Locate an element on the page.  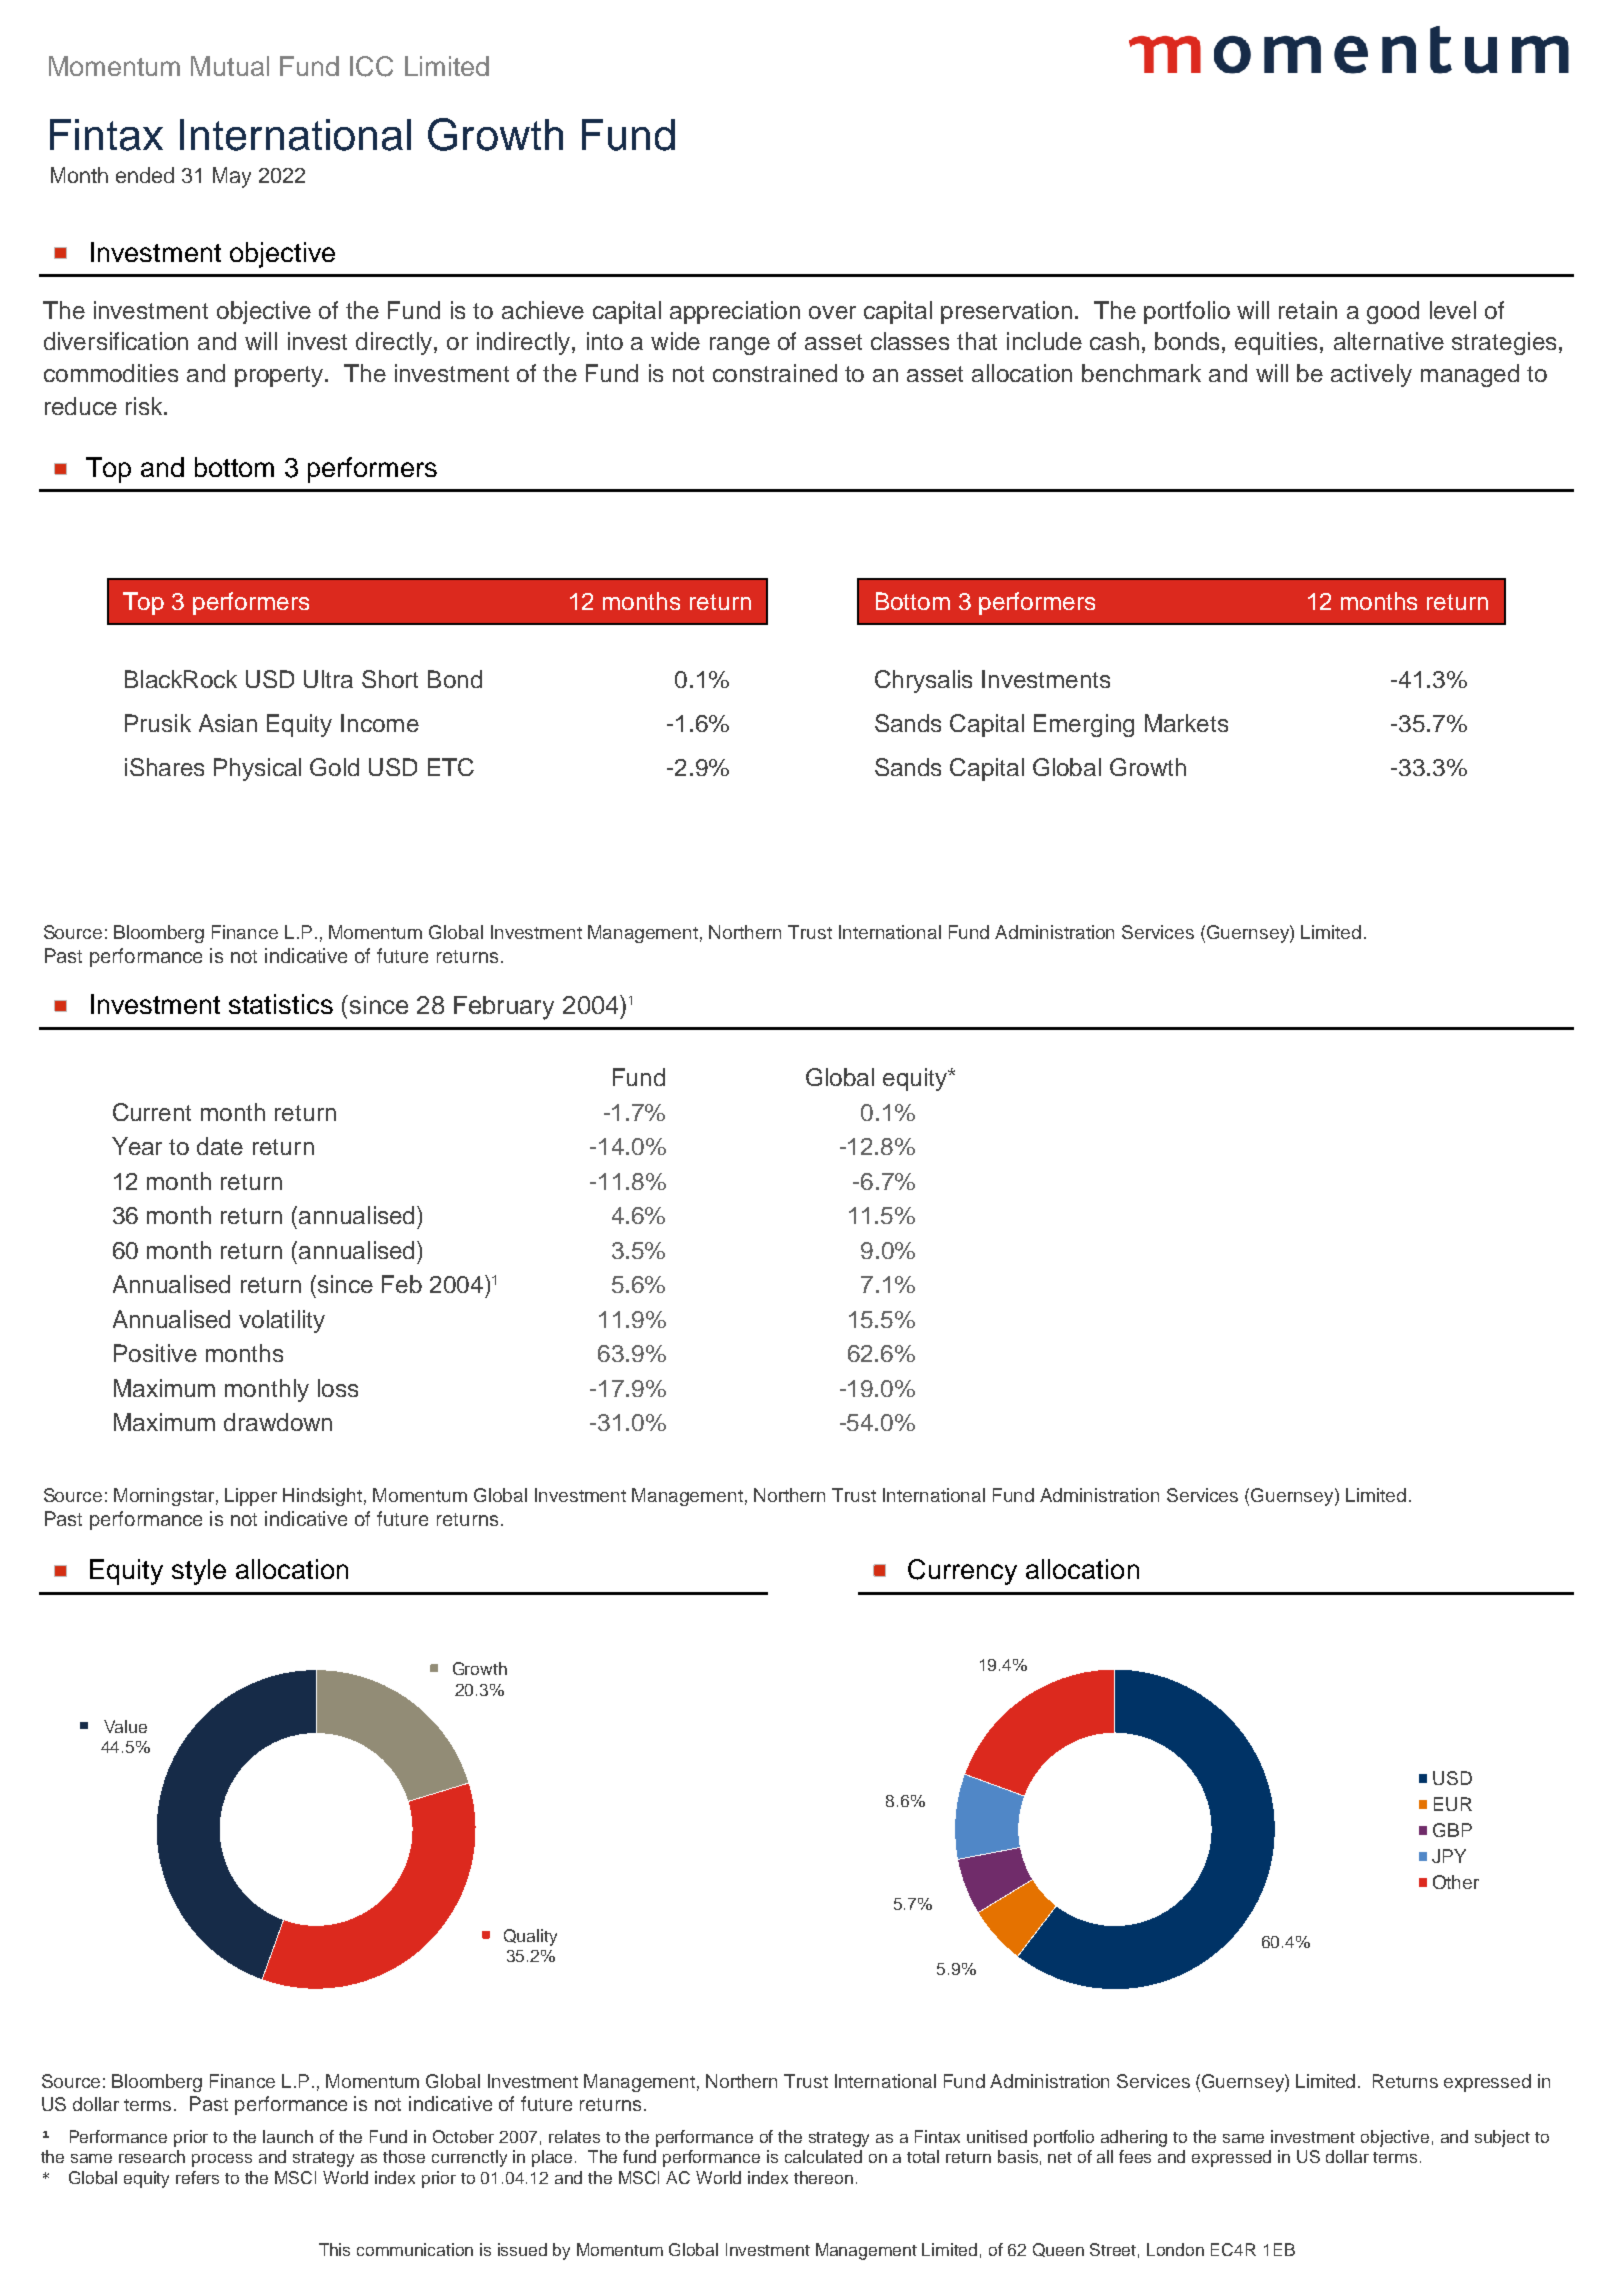
retain is located at coordinates (1308, 310).
